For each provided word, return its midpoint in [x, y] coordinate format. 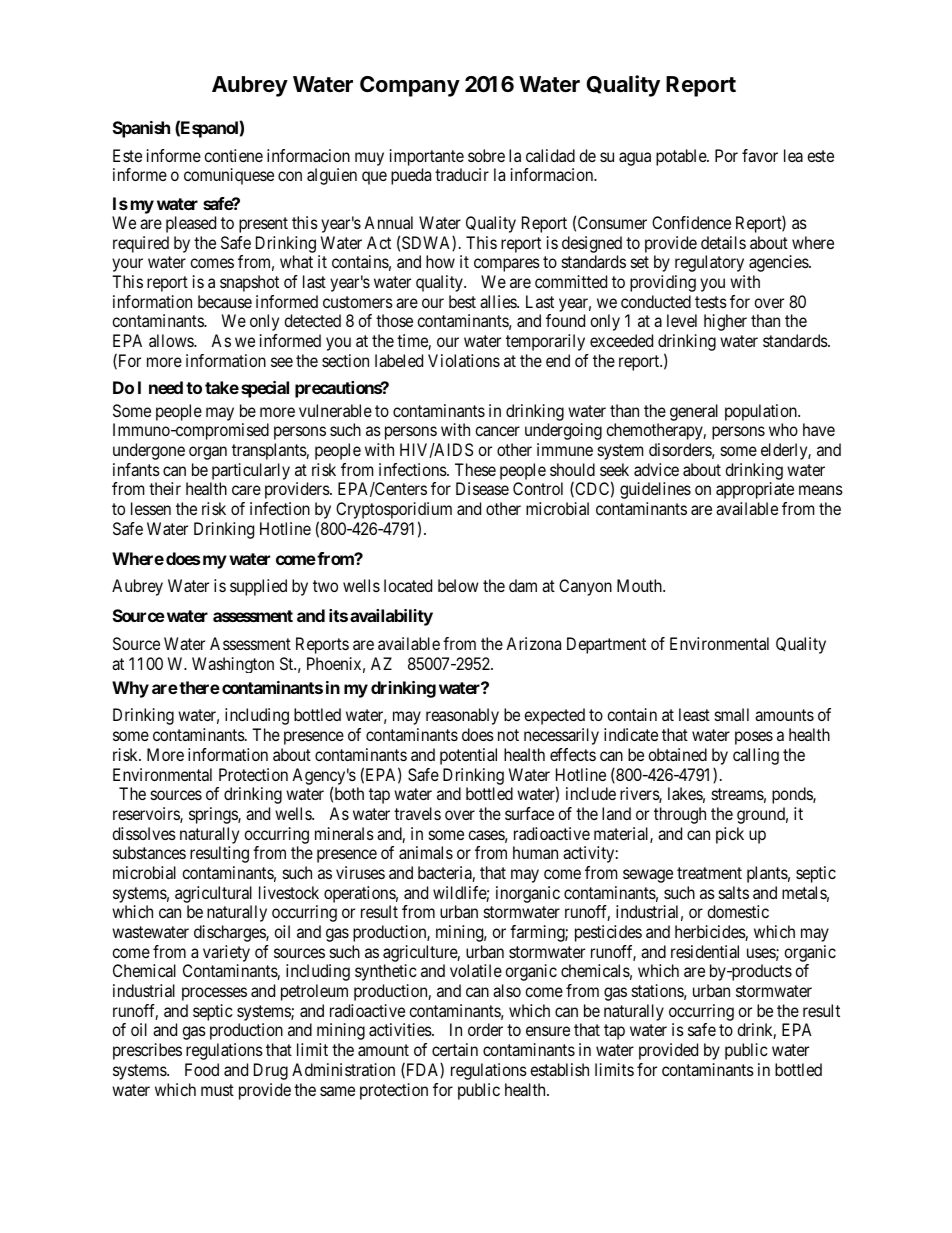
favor [760, 155]
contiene [233, 155]
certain [455, 1049]
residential [705, 951]
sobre [486, 155]
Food [202, 1069]
